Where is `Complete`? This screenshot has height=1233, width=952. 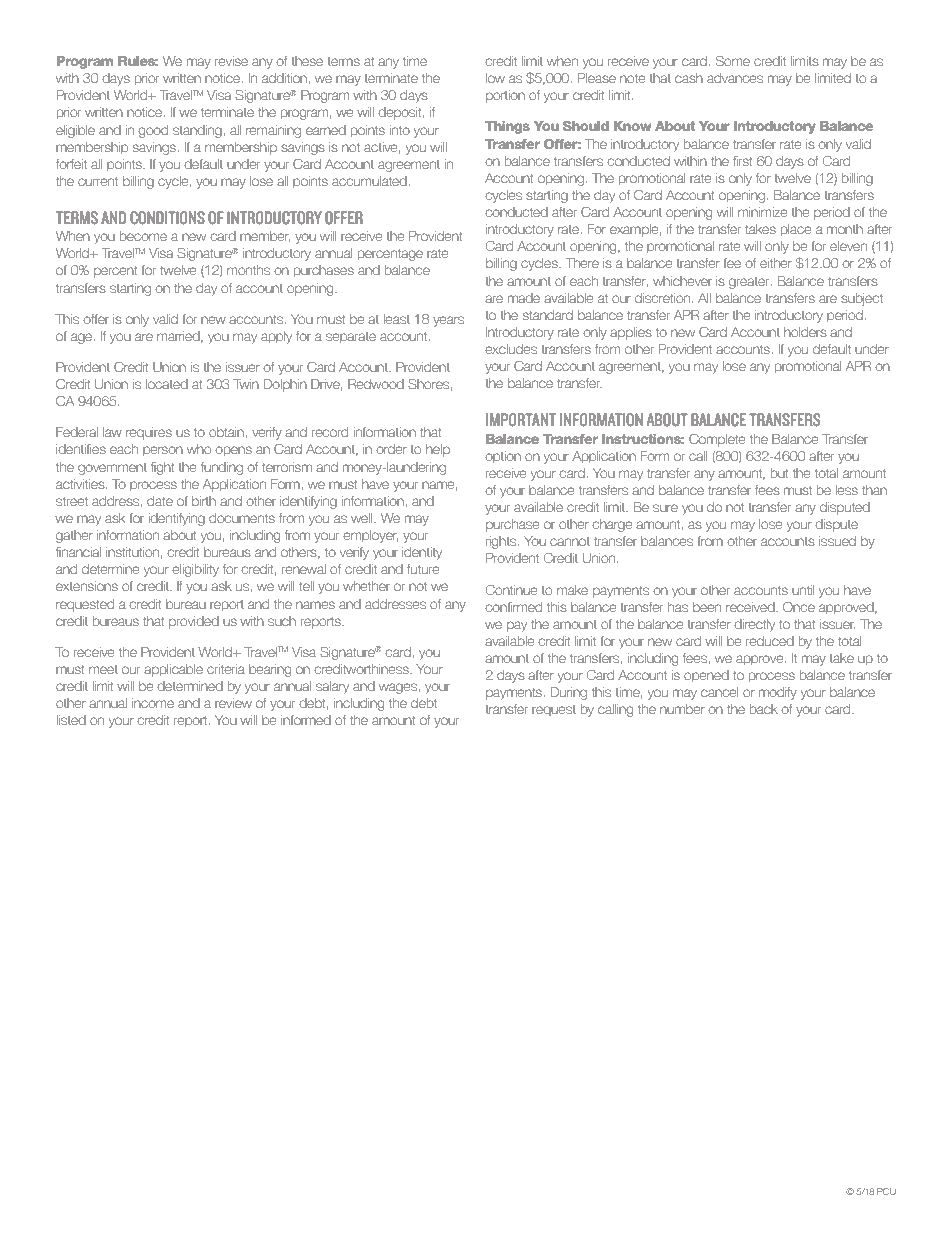 Complete is located at coordinates (717, 440).
